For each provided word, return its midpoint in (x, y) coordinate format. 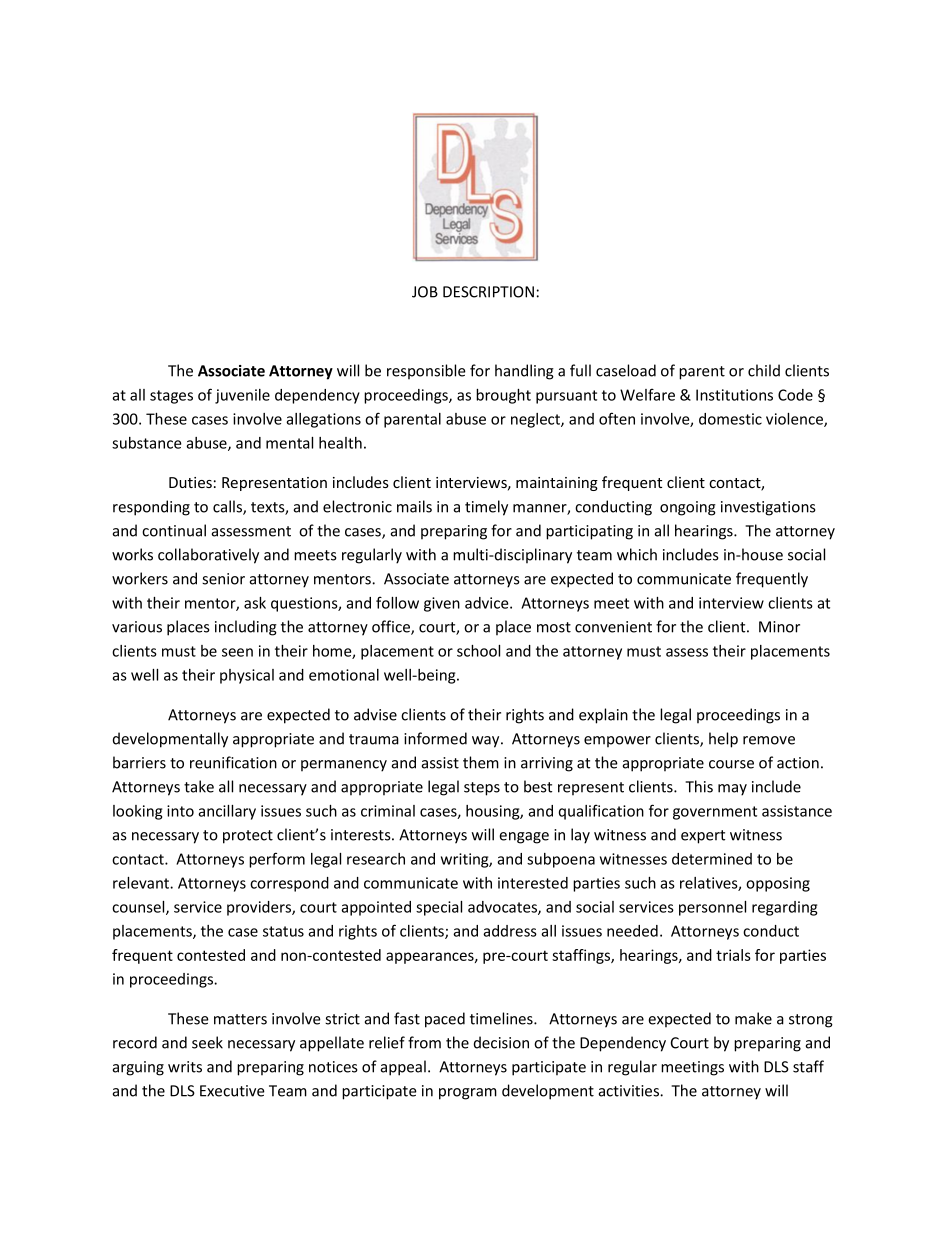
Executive (232, 1091)
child (764, 370)
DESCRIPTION (488, 292)
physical (247, 676)
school (478, 651)
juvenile (242, 396)
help (723, 740)
